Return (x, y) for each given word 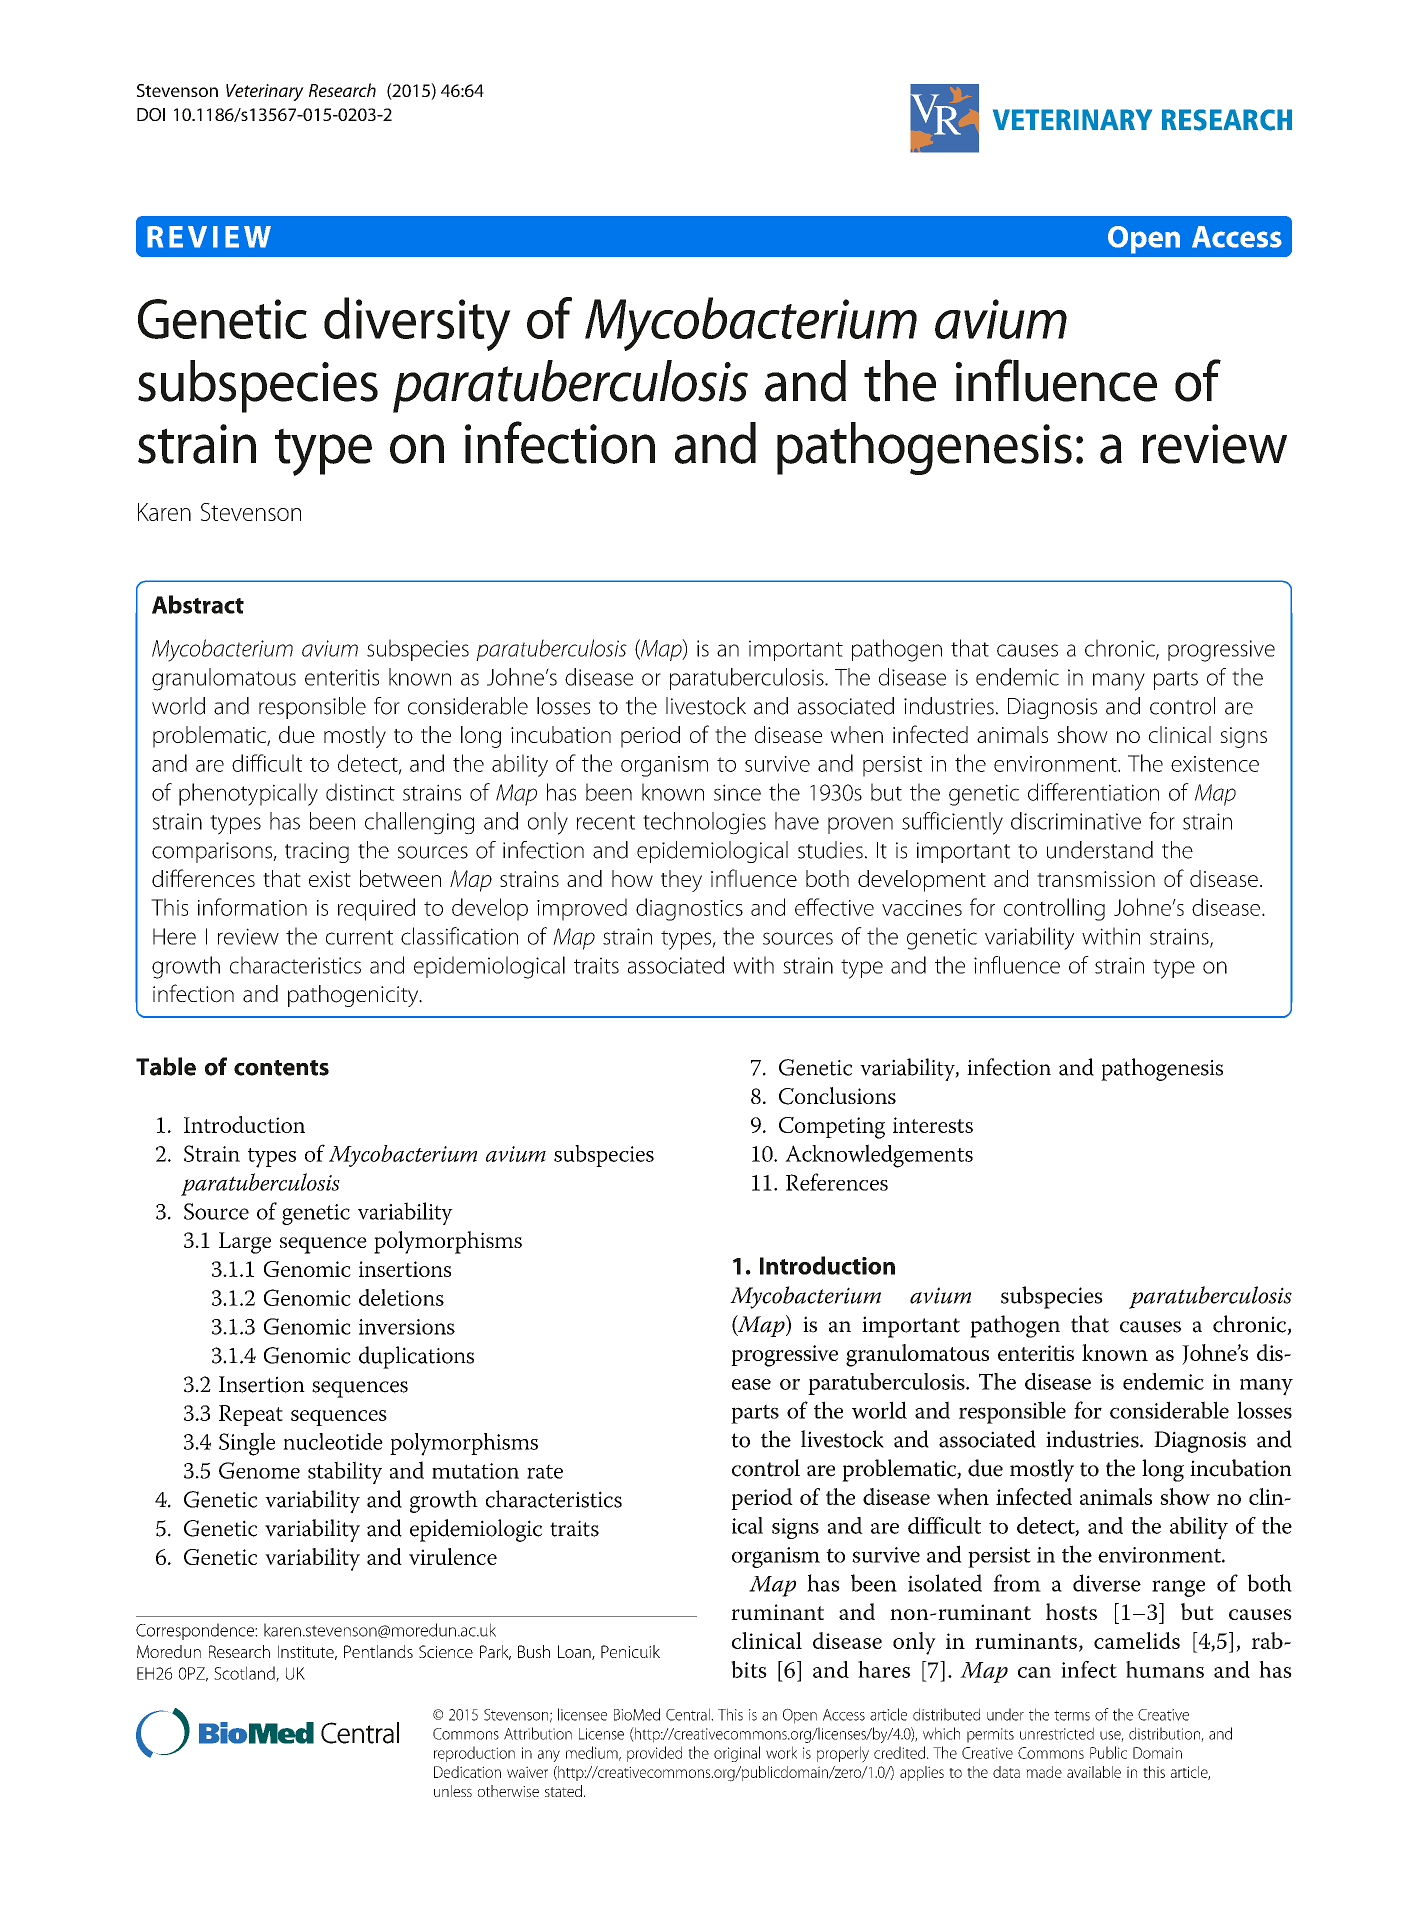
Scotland (245, 1674)
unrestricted (1057, 1733)
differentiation (1093, 792)
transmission (1096, 879)
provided (654, 1754)
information (252, 907)
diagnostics (689, 909)
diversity (417, 324)
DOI (151, 114)
